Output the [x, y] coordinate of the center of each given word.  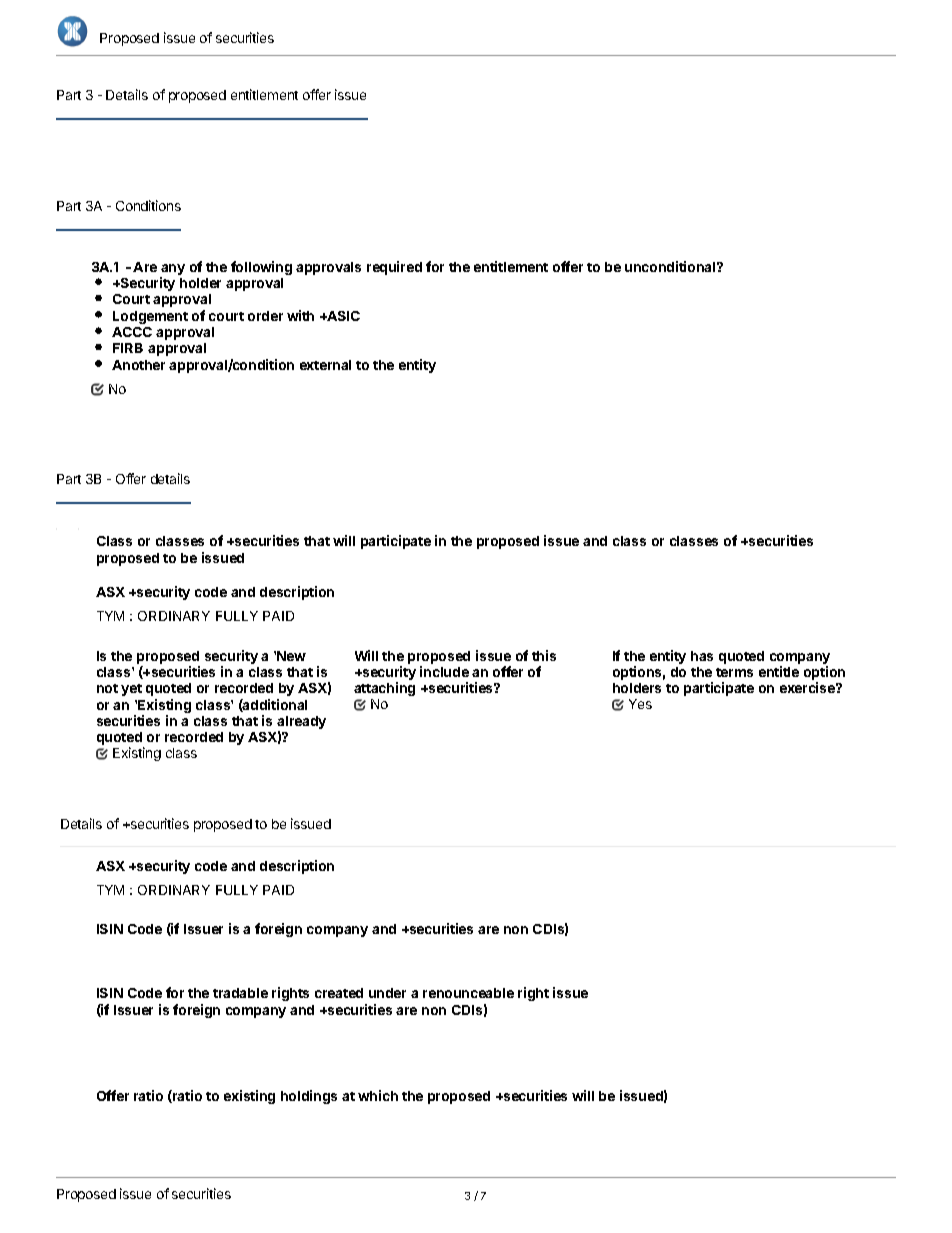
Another [138, 365]
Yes [640, 704]
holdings [309, 1097]
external [325, 365]
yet [131, 690]
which [378, 1095]
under [387, 993]
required [394, 268]
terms [734, 672]
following [261, 268]
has [702, 656]
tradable [240, 993]
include [444, 671]
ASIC [342, 316]
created [339, 993]
